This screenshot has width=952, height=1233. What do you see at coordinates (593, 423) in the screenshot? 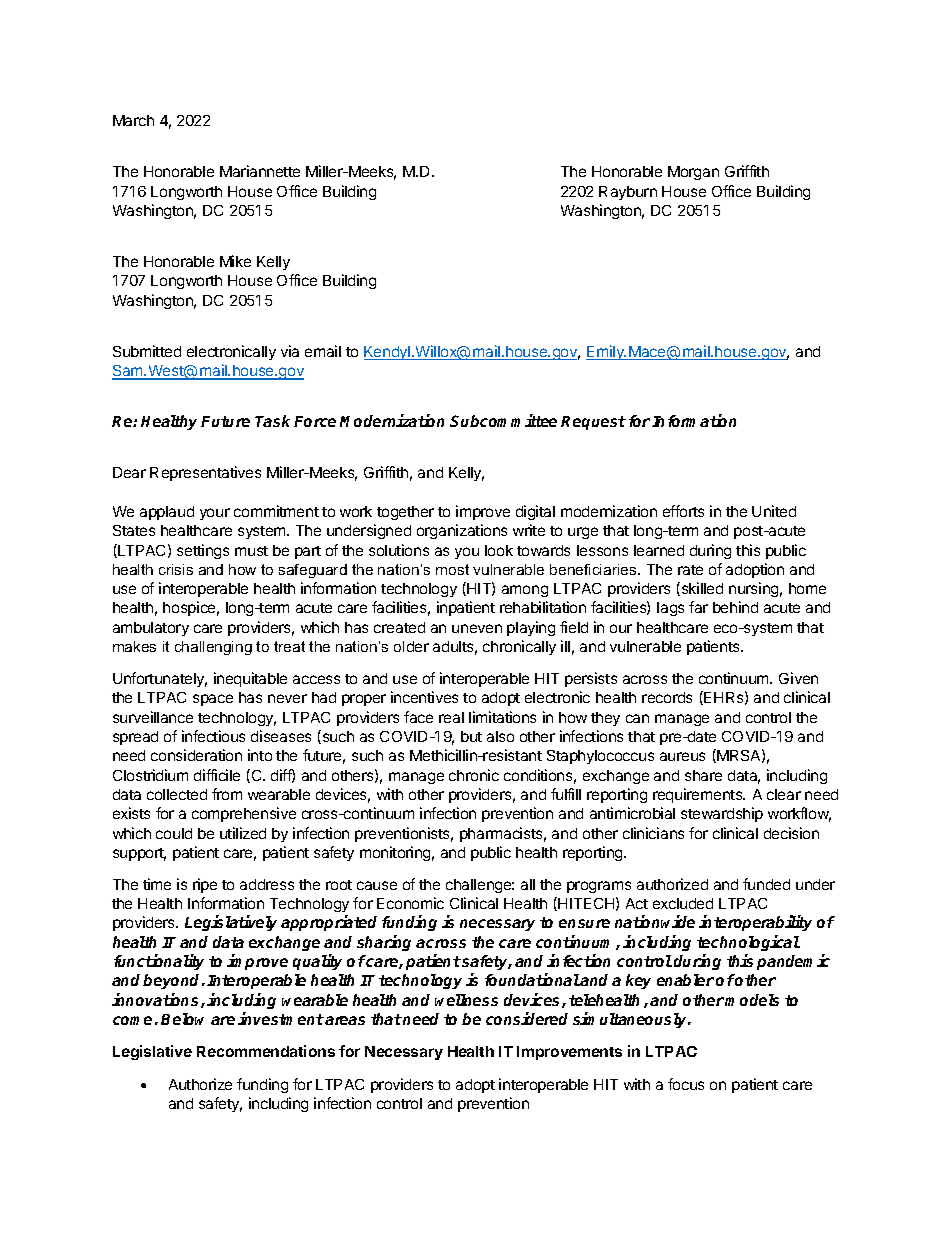
I see `Request` at bounding box center [593, 423].
